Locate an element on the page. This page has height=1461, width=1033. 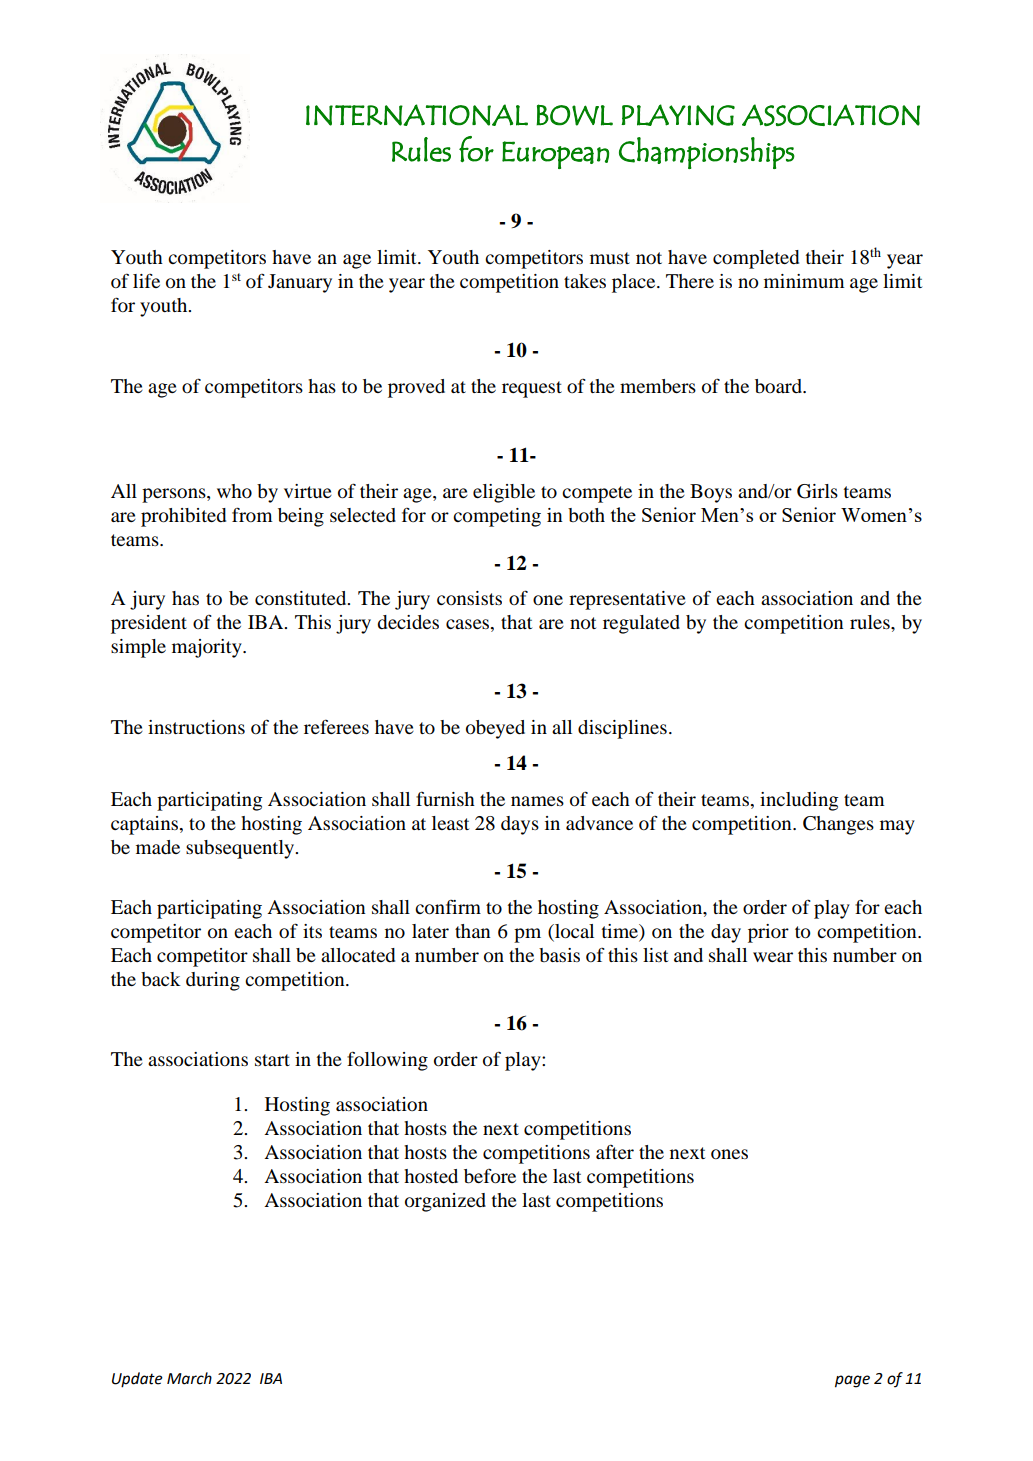
instructions is located at coordinates (196, 727).
